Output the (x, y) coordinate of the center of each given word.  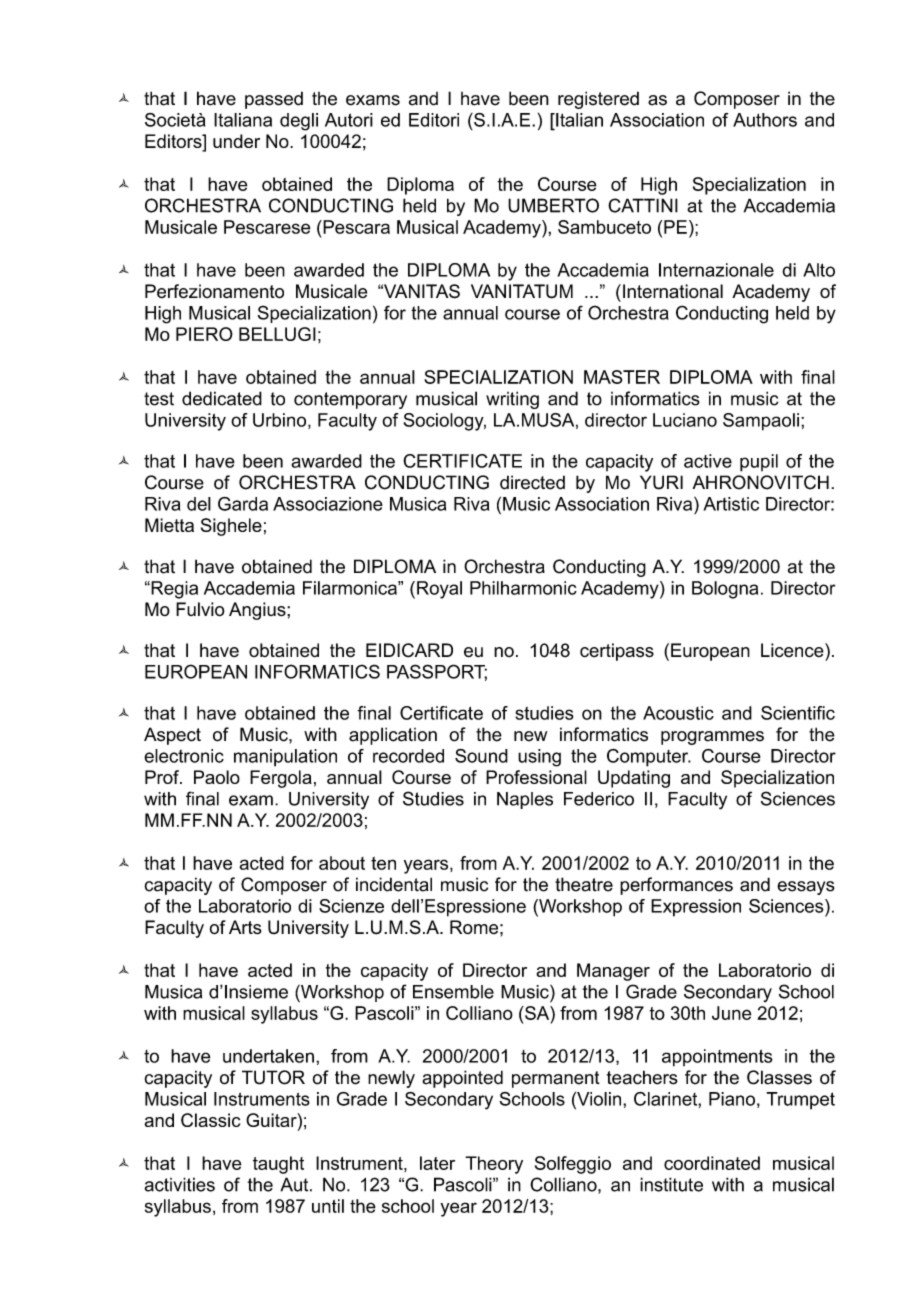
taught (278, 1165)
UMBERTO (553, 205)
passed (274, 100)
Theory (494, 1165)
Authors (765, 120)
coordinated (712, 1163)
